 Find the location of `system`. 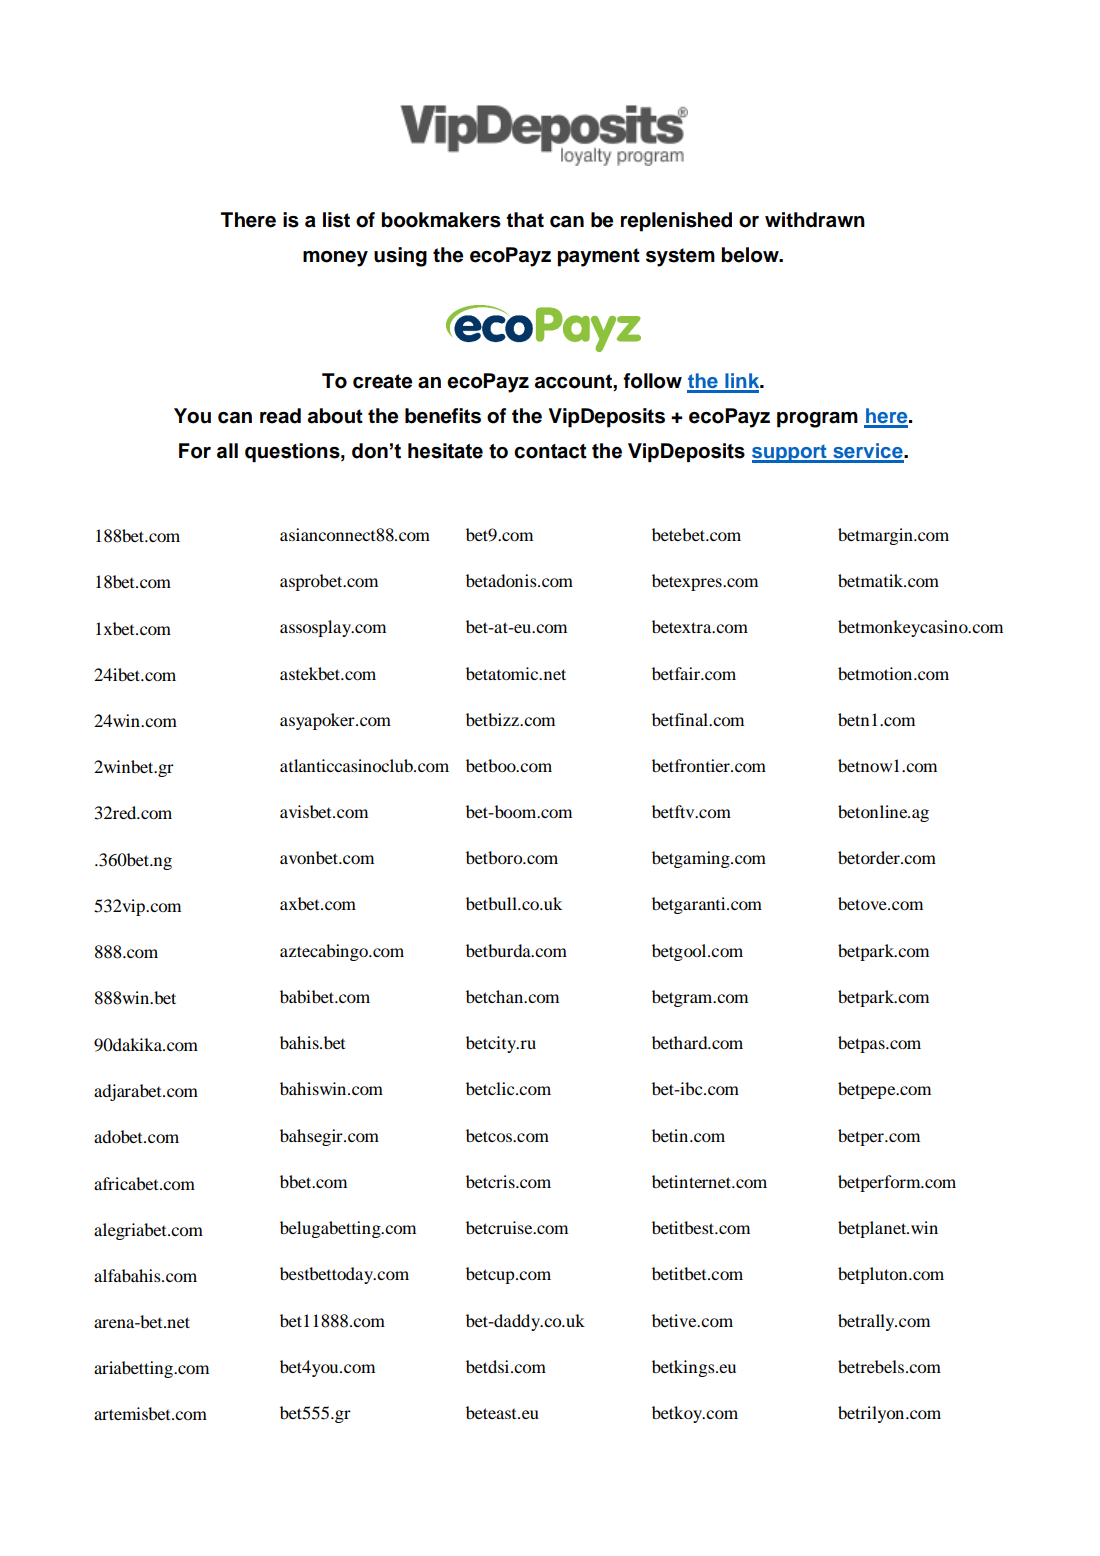

system is located at coordinates (680, 257).
